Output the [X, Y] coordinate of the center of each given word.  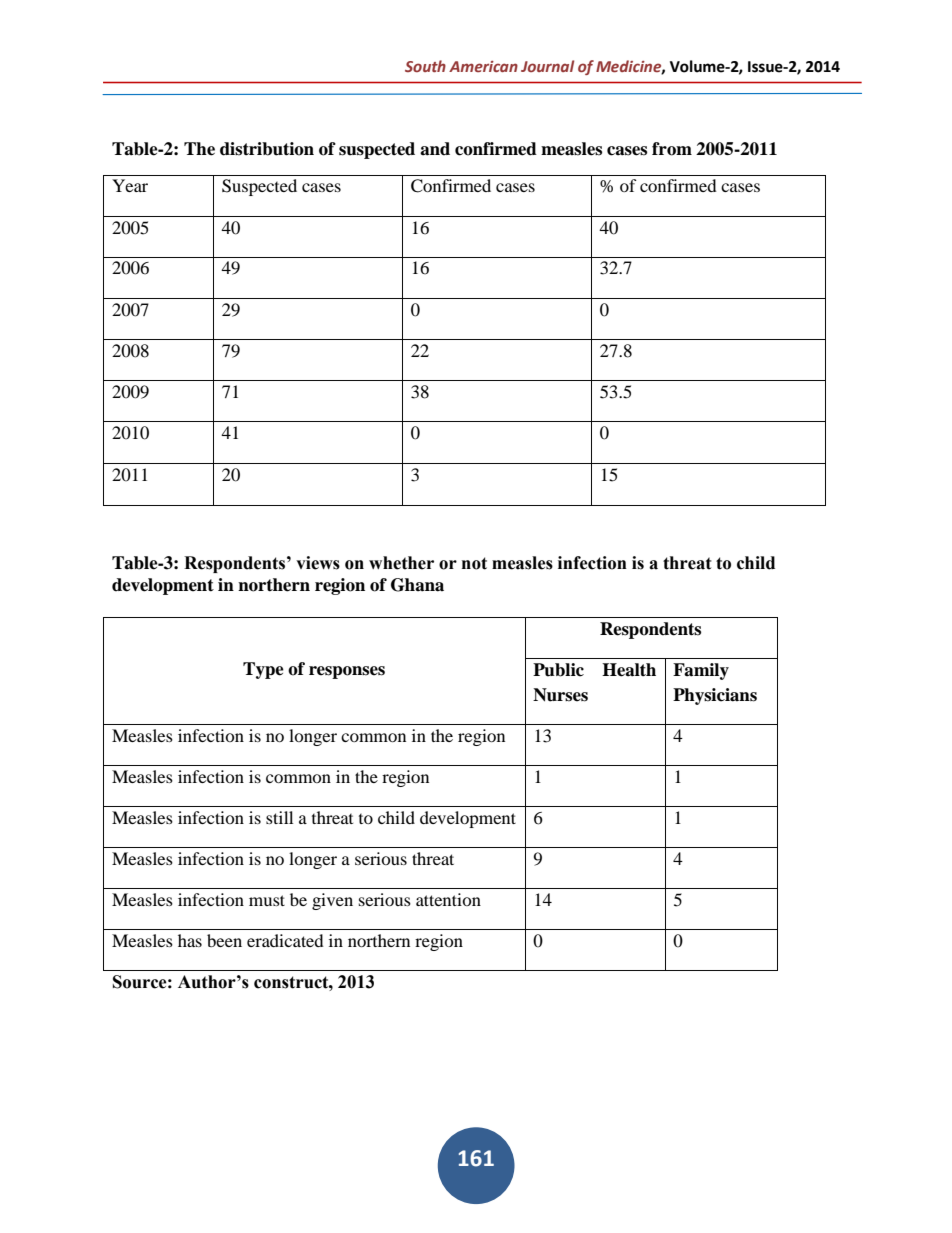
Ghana [417, 585]
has [190, 940]
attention [448, 899]
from [672, 149]
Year [130, 185]
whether [401, 563]
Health [629, 670]
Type [263, 670]
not [474, 563]
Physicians [715, 696]
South [425, 66]
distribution [267, 149]
